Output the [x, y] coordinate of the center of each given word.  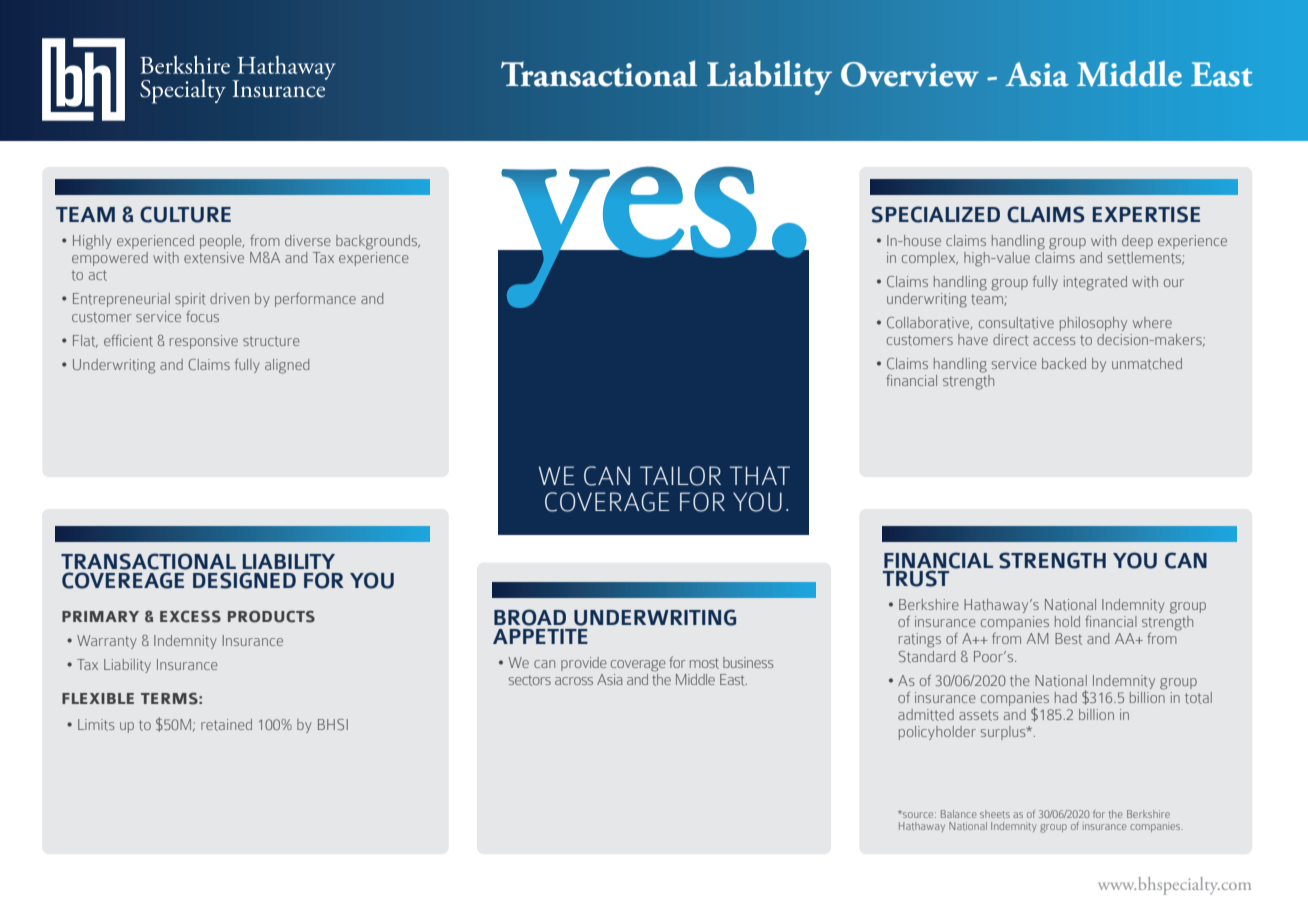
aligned [287, 366]
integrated [1095, 283]
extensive [214, 258]
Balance [959, 814]
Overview [910, 74]
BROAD [530, 617]
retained [226, 725]
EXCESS [190, 617]
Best [1068, 639]
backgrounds [378, 242]
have [973, 339]
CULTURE [185, 214]
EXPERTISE [1146, 214]
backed [1064, 363]
